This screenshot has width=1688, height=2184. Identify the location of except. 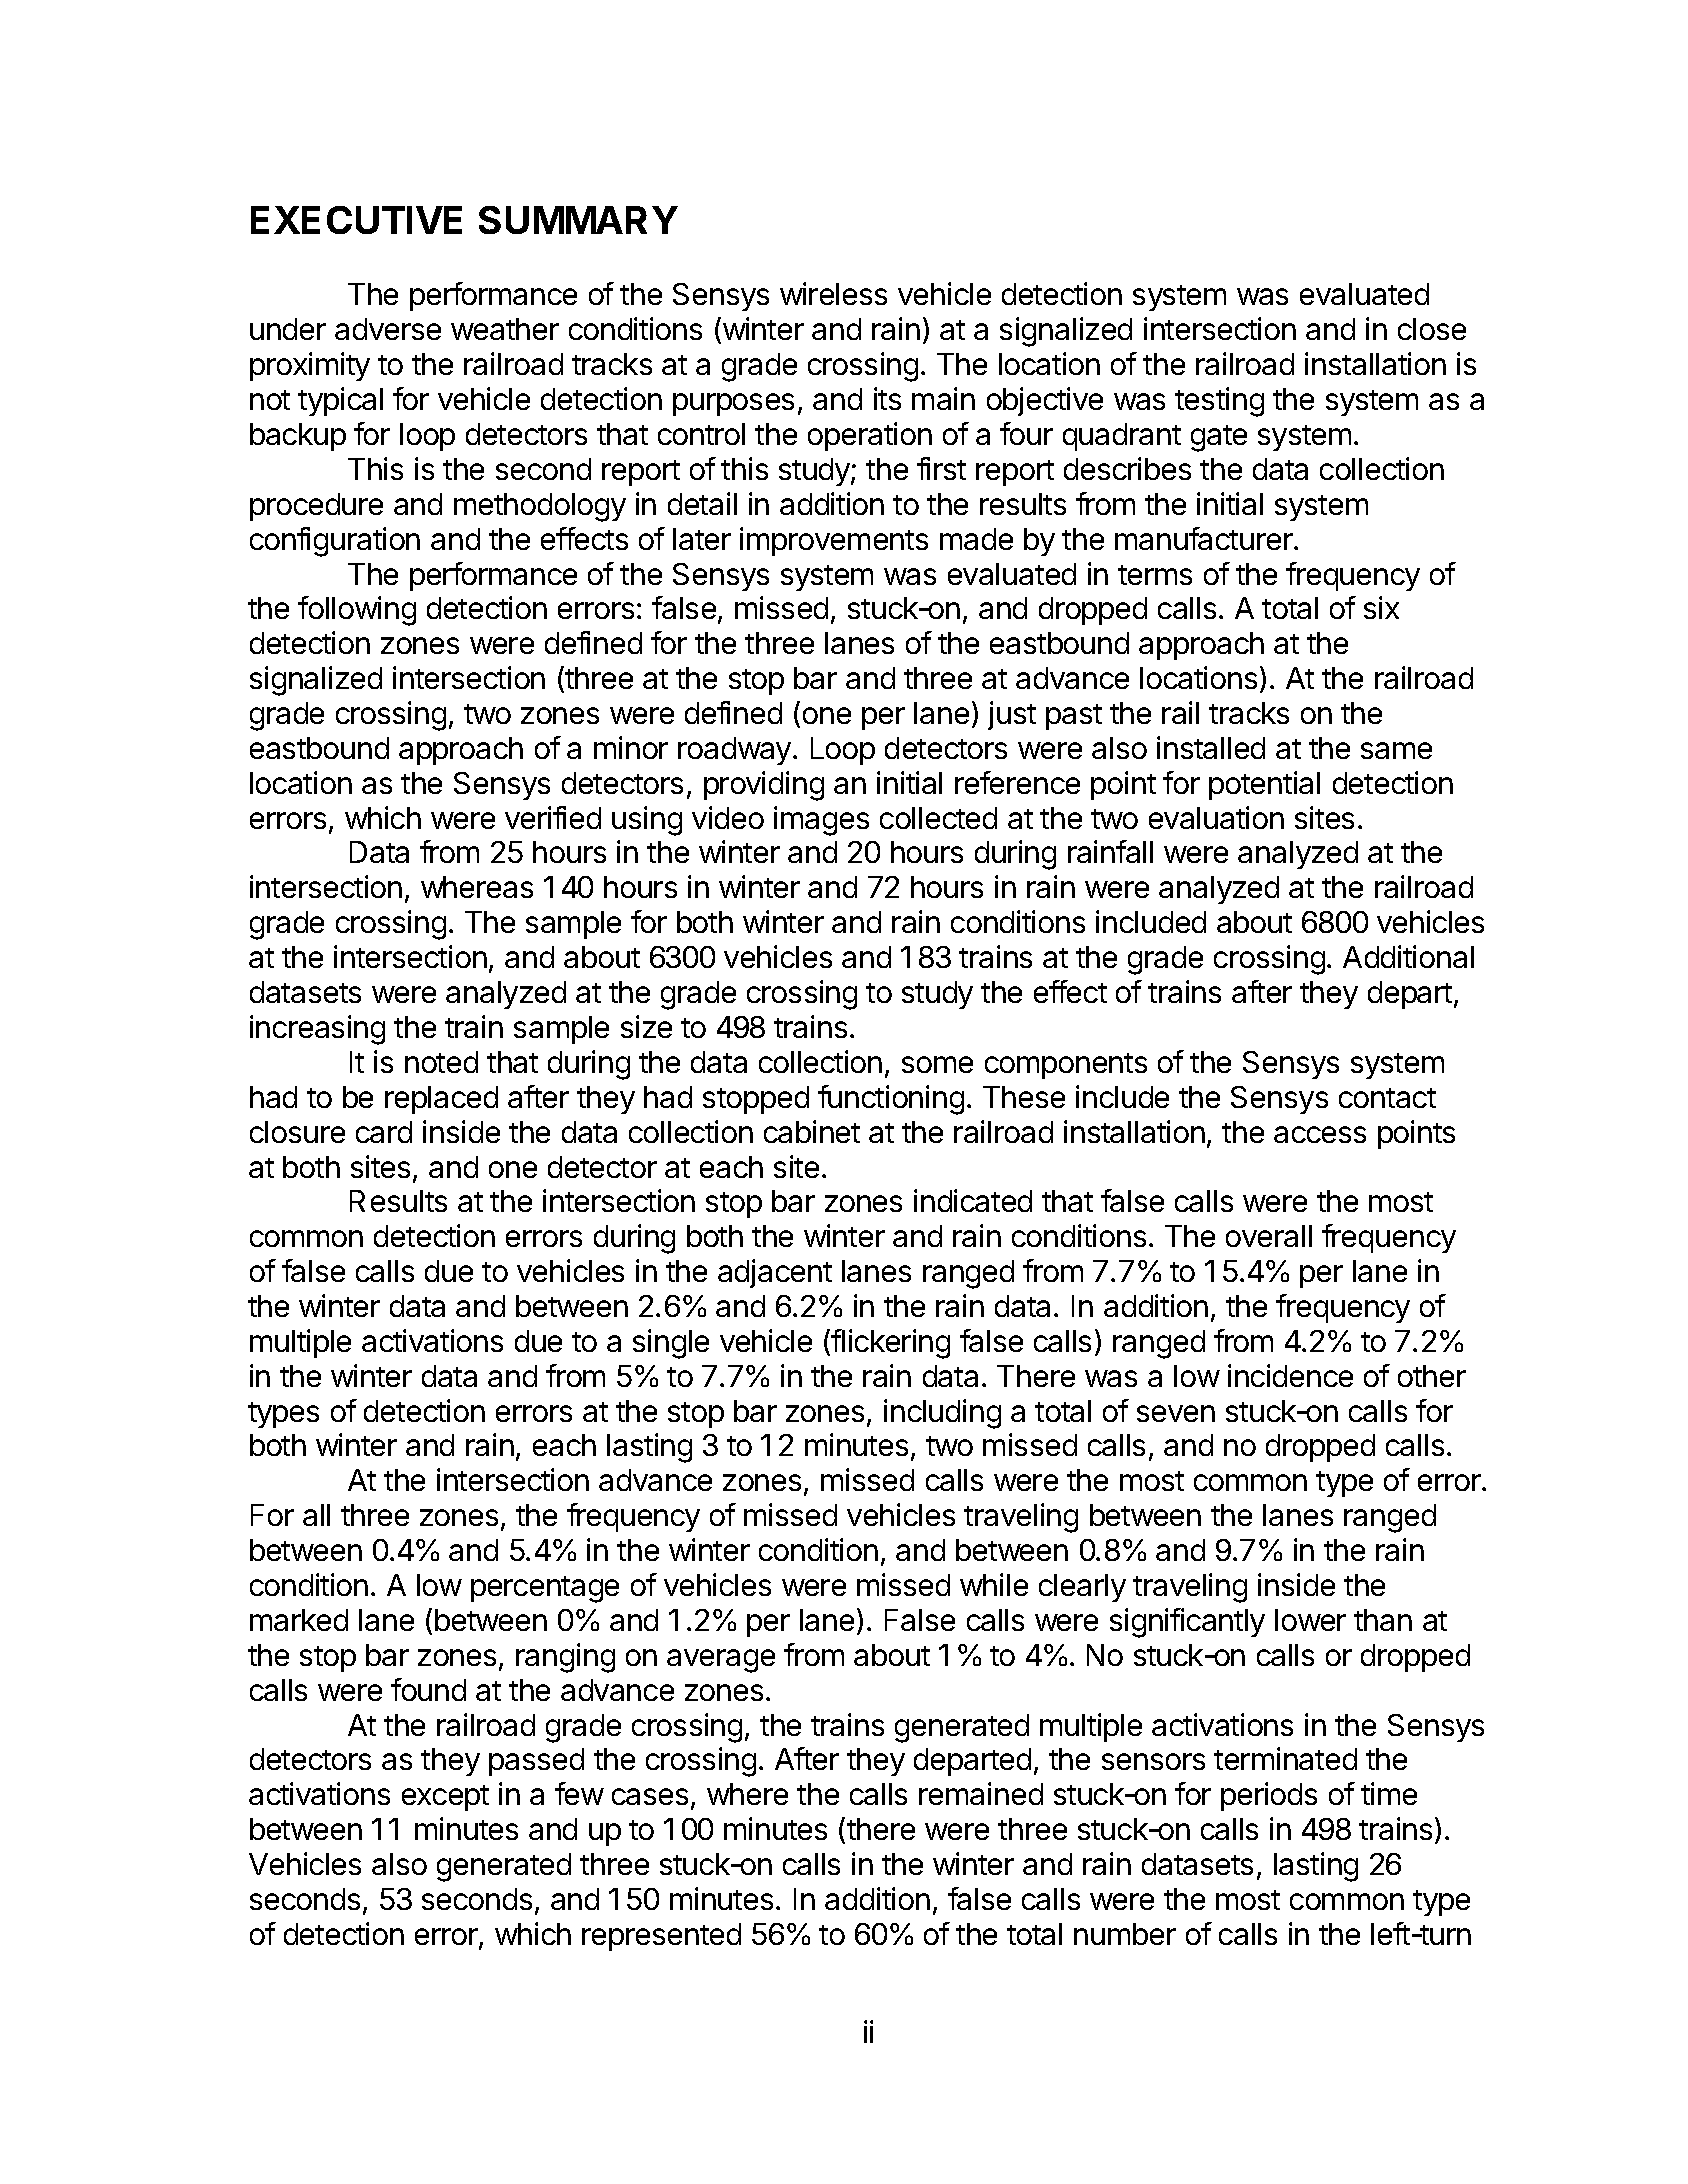
(445, 1798).
